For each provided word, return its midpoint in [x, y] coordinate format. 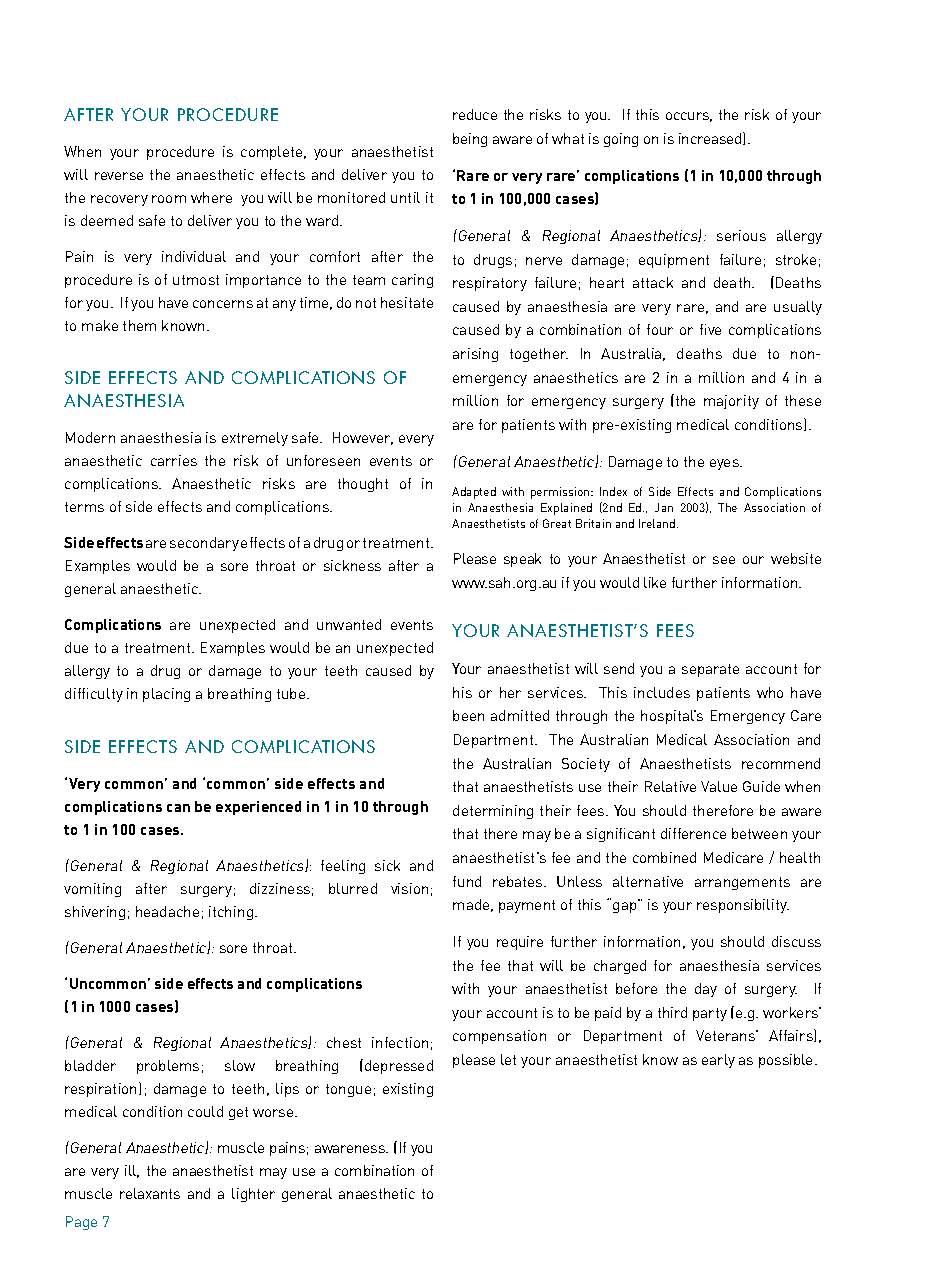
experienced [258, 808]
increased [711, 138]
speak [522, 560]
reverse [119, 176]
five [710, 329]
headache [167, 911]
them [139, 325]
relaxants [150, 1193]
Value [719, 786]
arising [475, 355]
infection [400, 1042]
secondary [204, 544]
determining [493, 812]
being [470, 140]
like [655, 582]
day [706, 990]
